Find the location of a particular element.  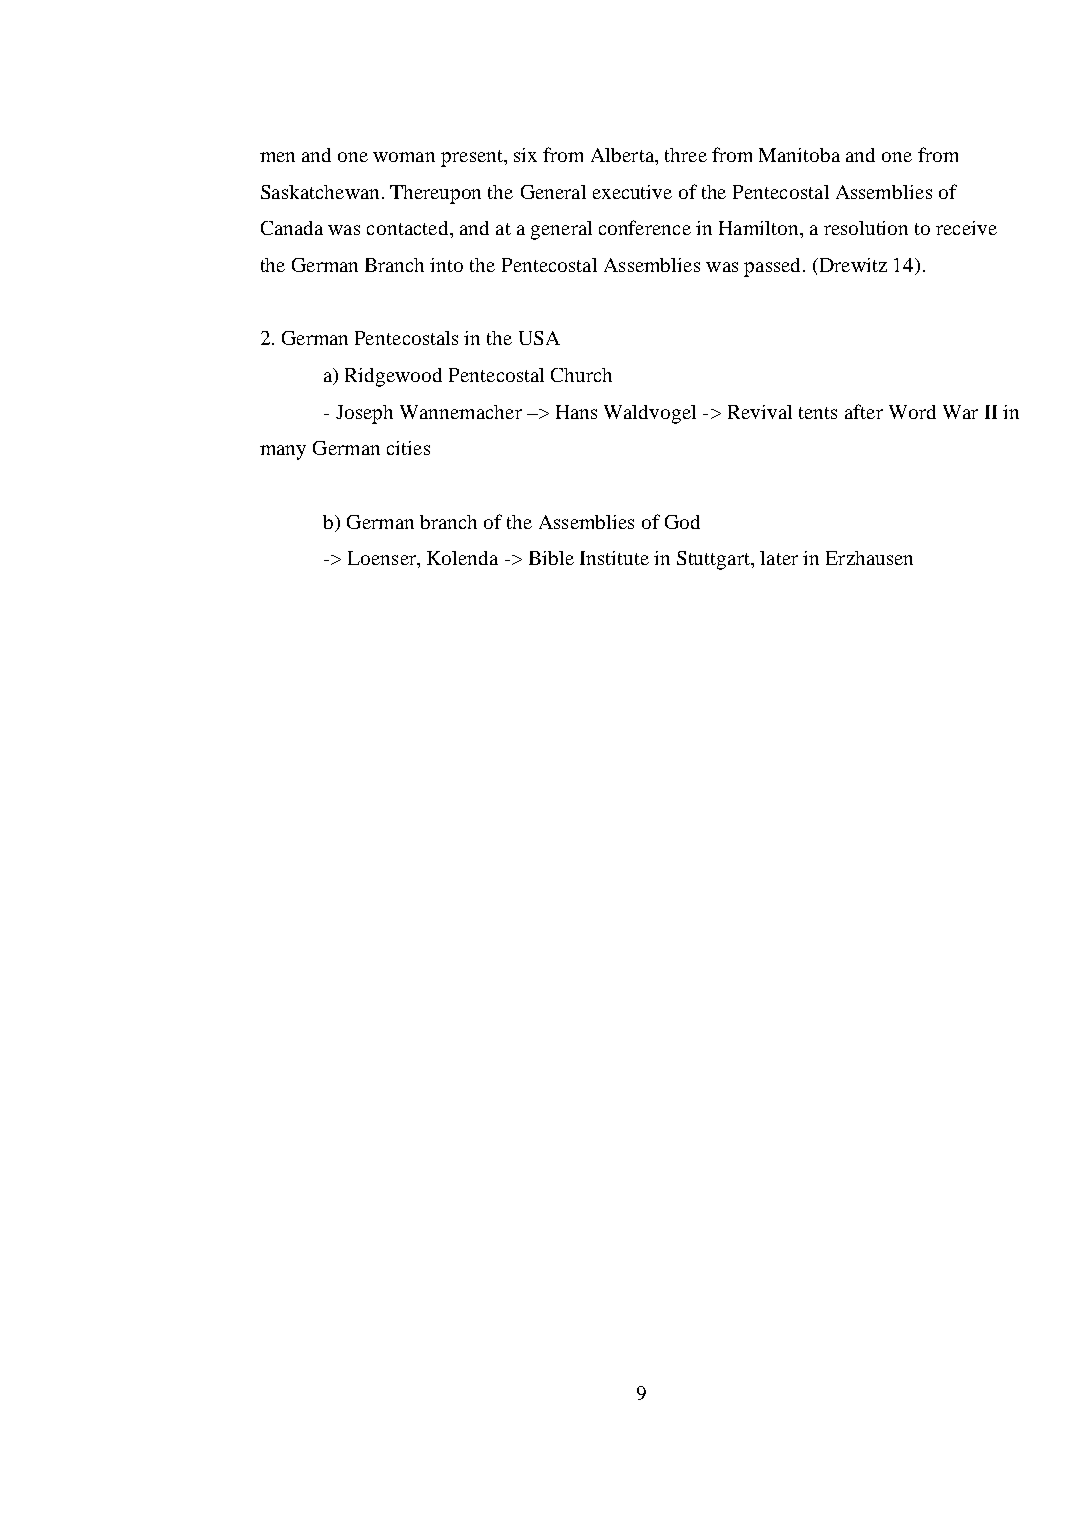

Bible is located at coordinates (551, 558).
